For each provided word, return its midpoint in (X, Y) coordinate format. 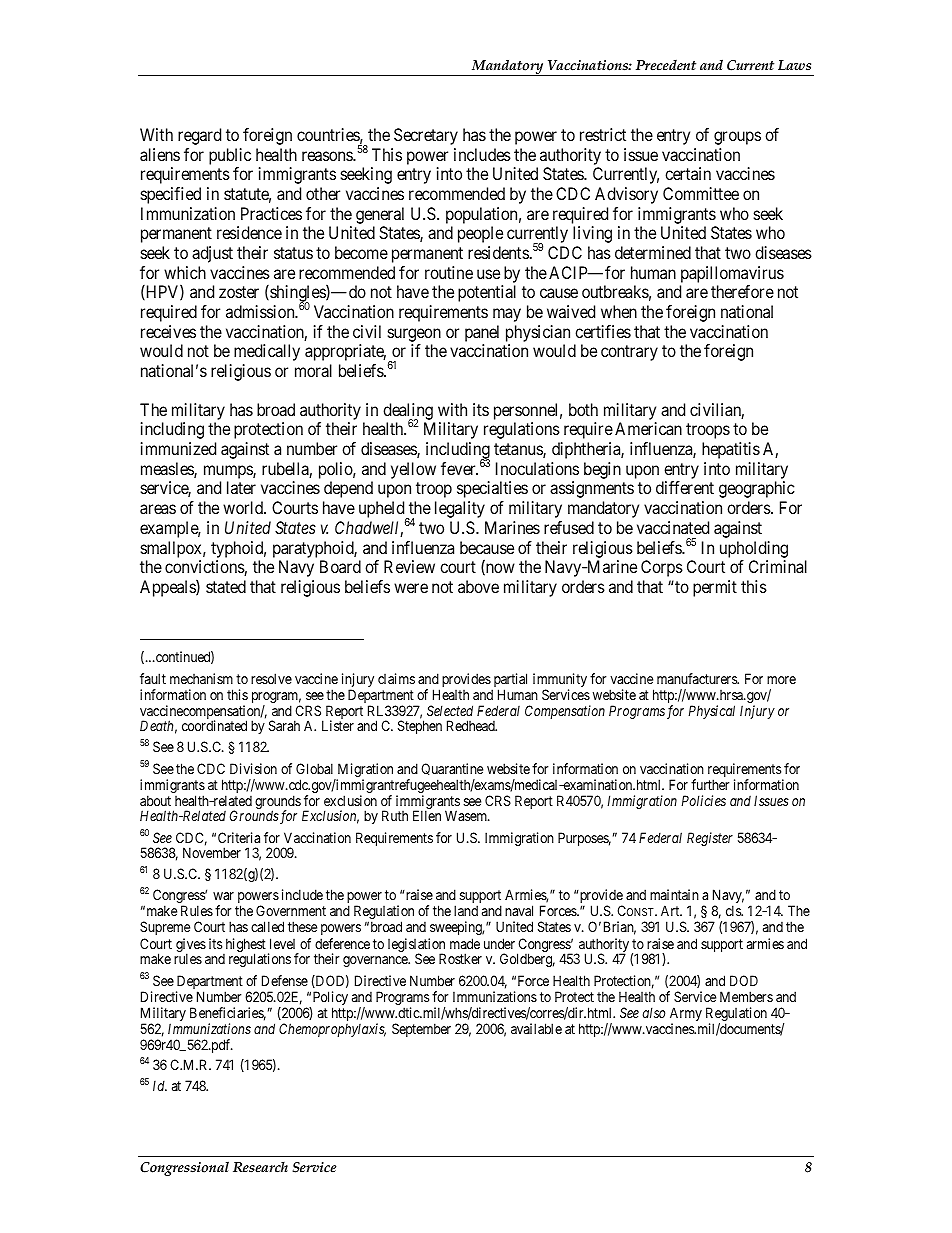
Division (253, 768)
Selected (450, 710)
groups (737, 138)
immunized (178, 448)
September (421, 1030)
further (710, 784)
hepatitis (731, 450)
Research (260, 1167)
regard (199, 136)
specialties (492, 489)
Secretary (426, 136)
